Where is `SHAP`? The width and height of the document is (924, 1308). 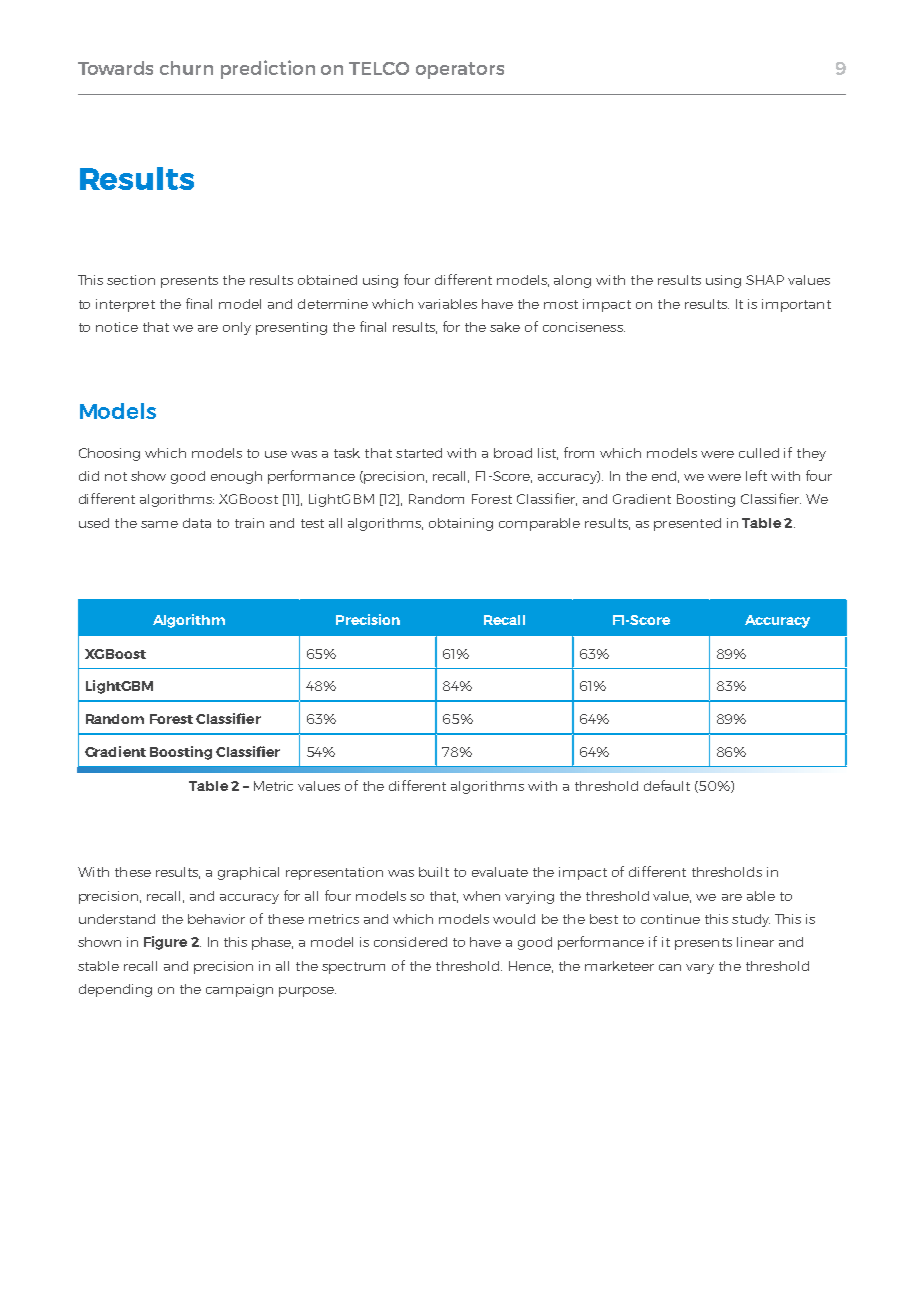
SHAP is located at coordinates (765, 280).
